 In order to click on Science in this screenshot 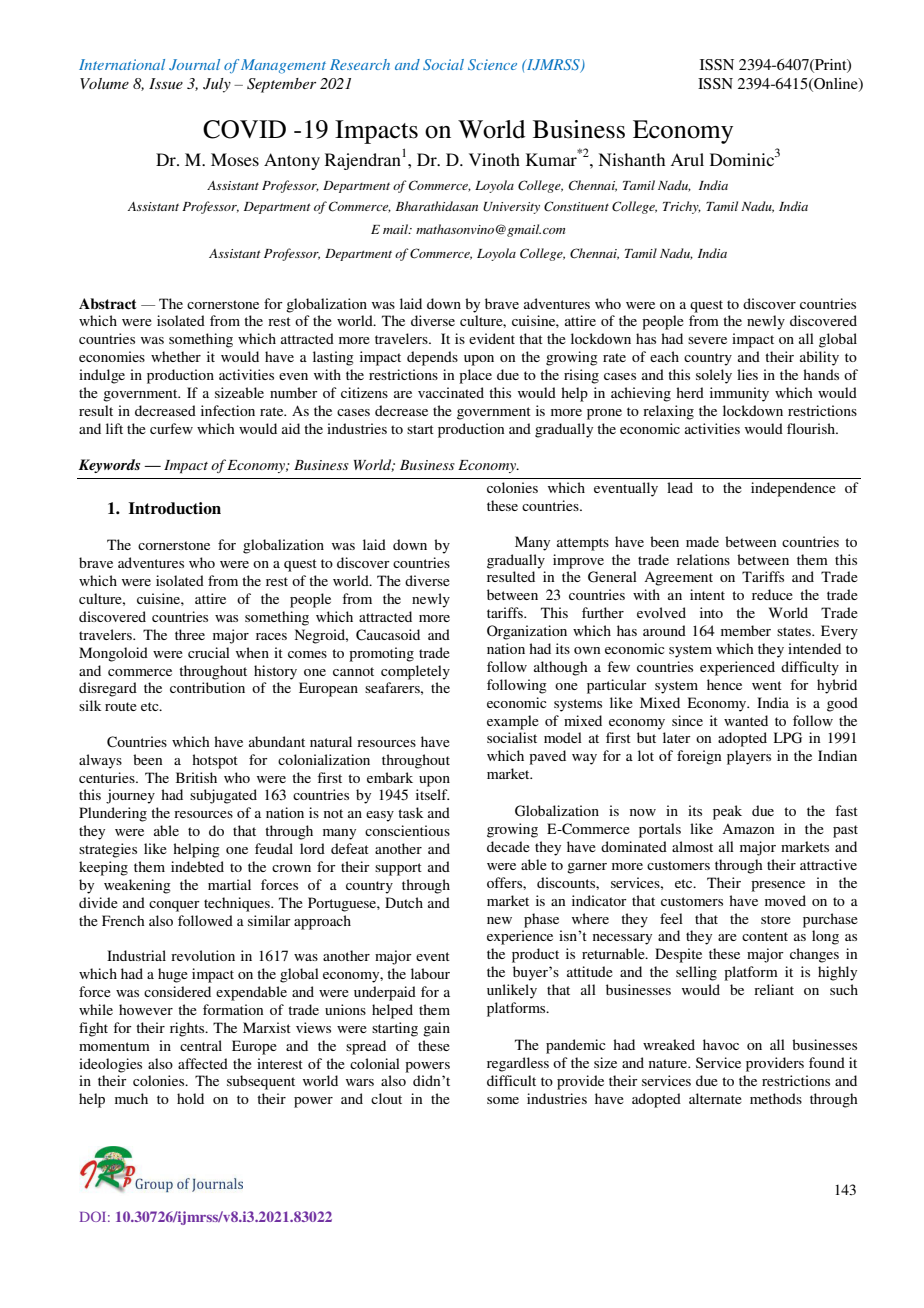, I will do `click(492, 64)`.
